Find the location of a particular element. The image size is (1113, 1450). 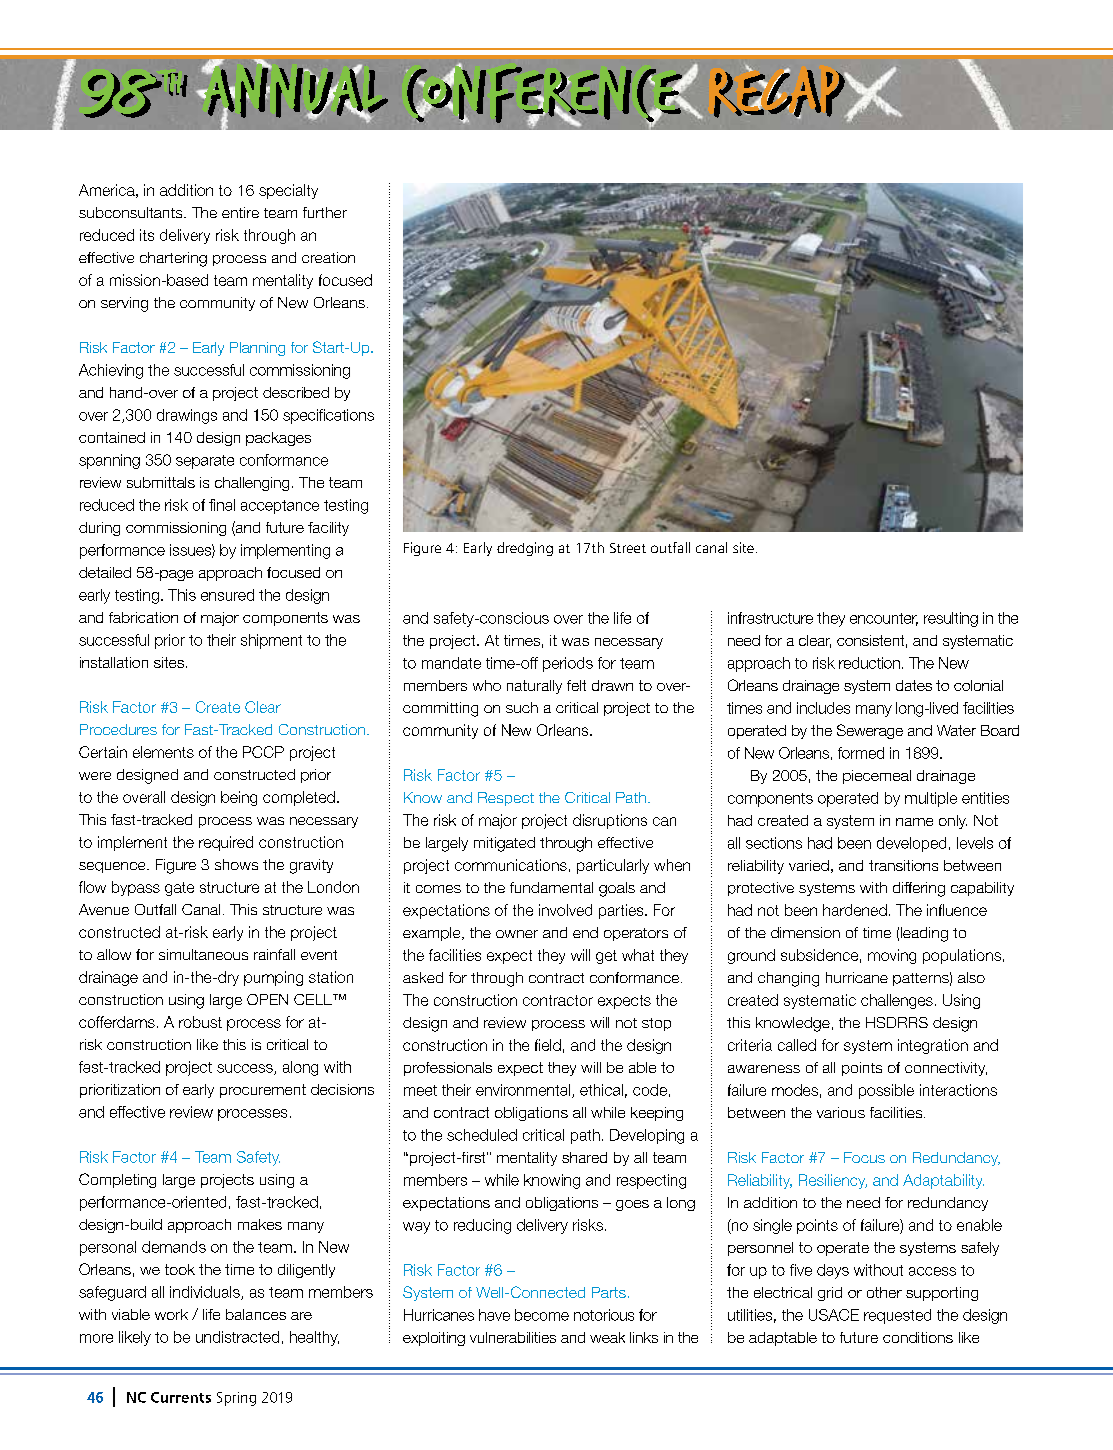

encounter is located at coordinates (884, 619).
